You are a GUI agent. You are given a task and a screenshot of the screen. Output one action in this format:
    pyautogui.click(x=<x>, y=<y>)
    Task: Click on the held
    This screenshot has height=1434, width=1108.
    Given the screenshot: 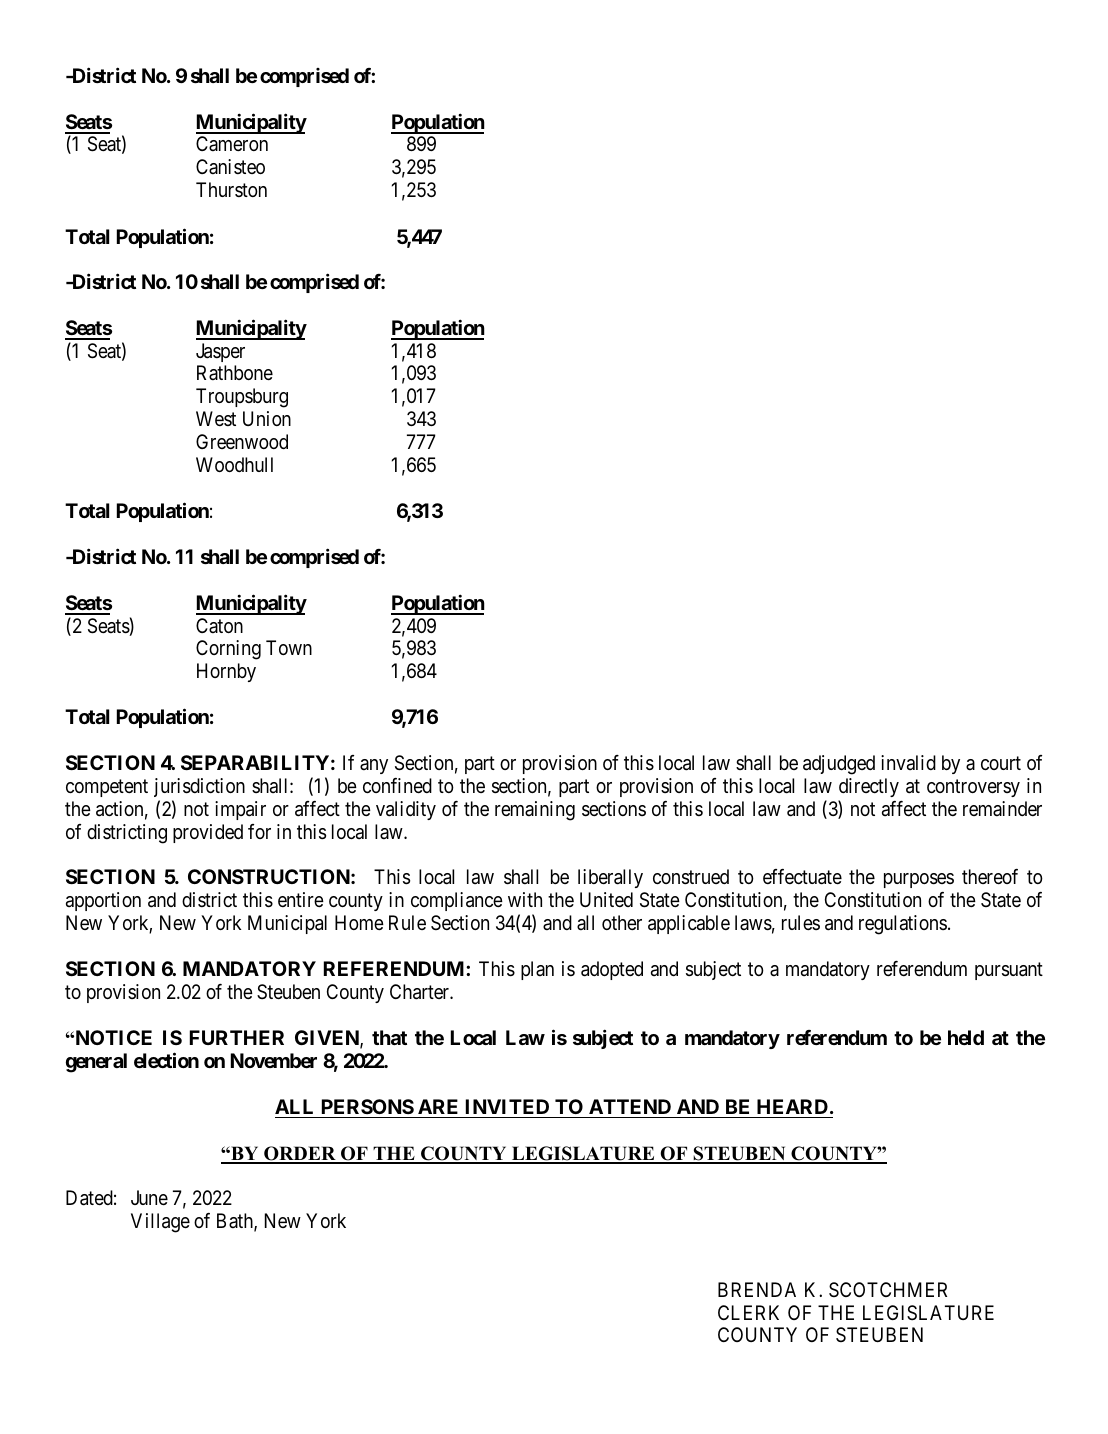 What is the action you would take?
    pyautogui.click(x=966, y=1037)
